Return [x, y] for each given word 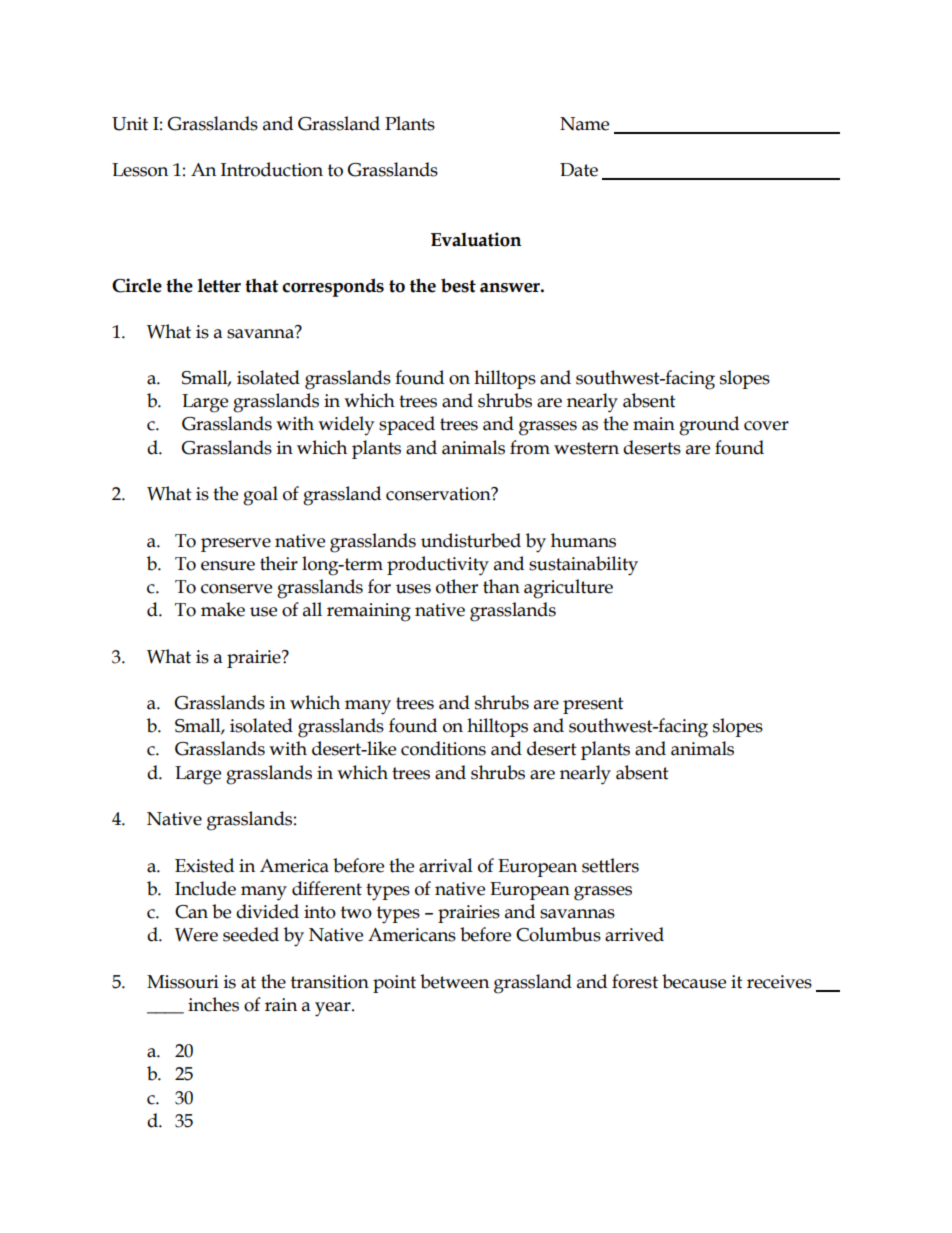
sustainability [583, 566]
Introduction [272, 169]
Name [584, 124]
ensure [228, 566]
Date [579, 170]
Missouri [183, 982]
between [454, 981]
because [694, 981]
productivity [438, 566]
